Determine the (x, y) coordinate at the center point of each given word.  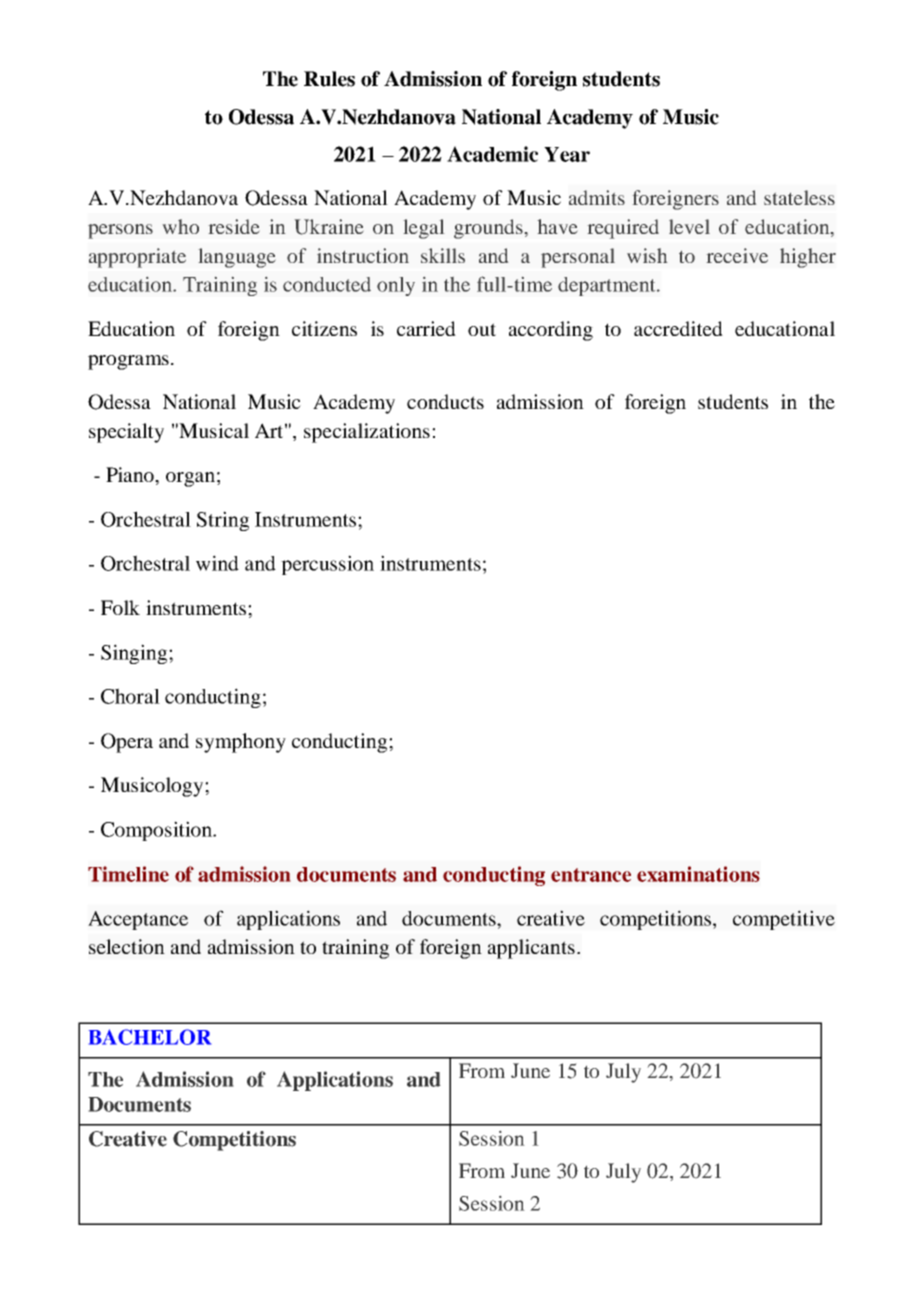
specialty (126, 433)
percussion (327, 565)
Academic (492, 154)
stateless (799, 197)
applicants (531, 949)
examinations (698, 874)
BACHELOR (150, 1037)
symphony (241, 743)
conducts (445, 401)
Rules (329, 79)
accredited (678, 328)
